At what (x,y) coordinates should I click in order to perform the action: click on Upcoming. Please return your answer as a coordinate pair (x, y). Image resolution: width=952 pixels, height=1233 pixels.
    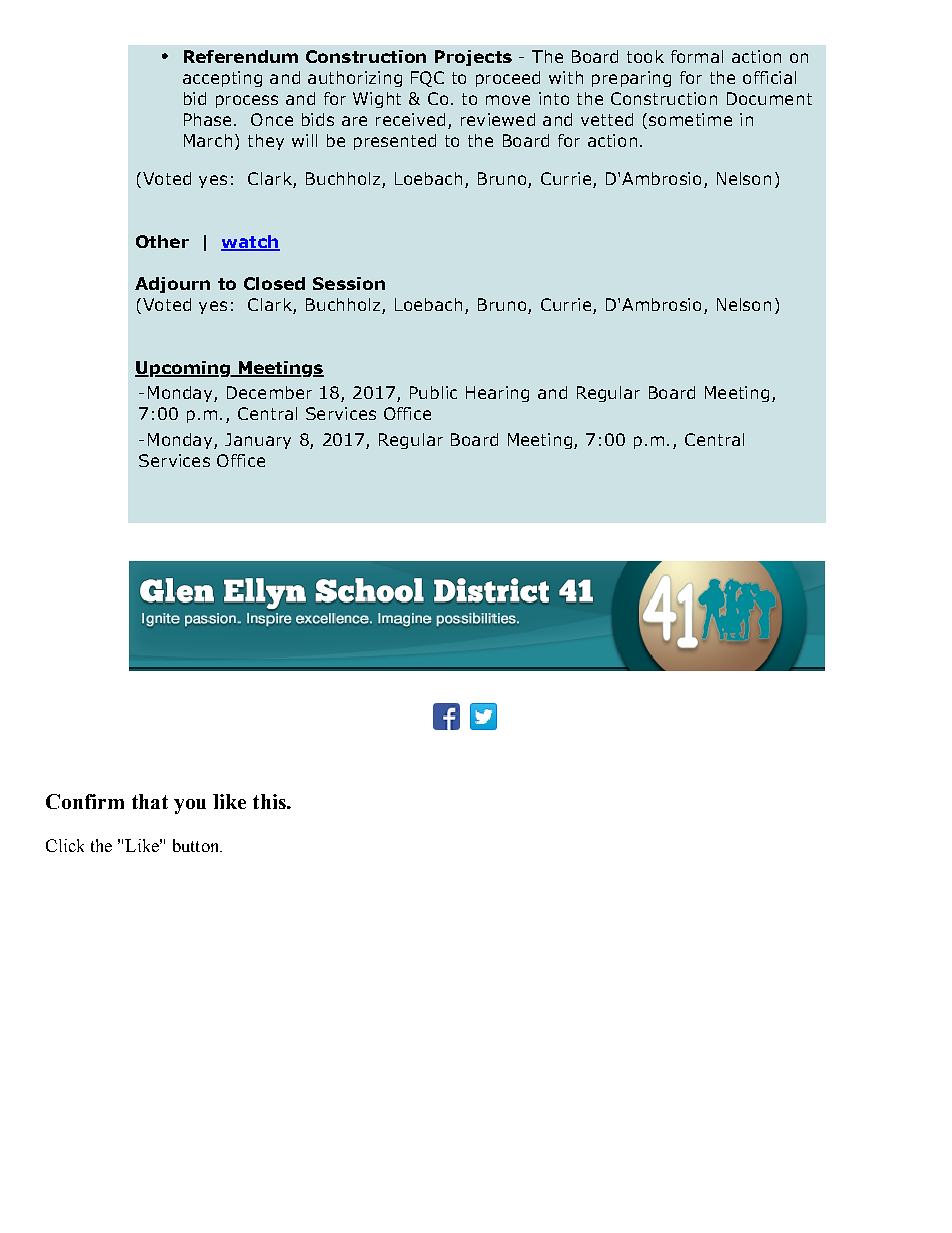
    Looking at the image, I should click on (183, 369).
